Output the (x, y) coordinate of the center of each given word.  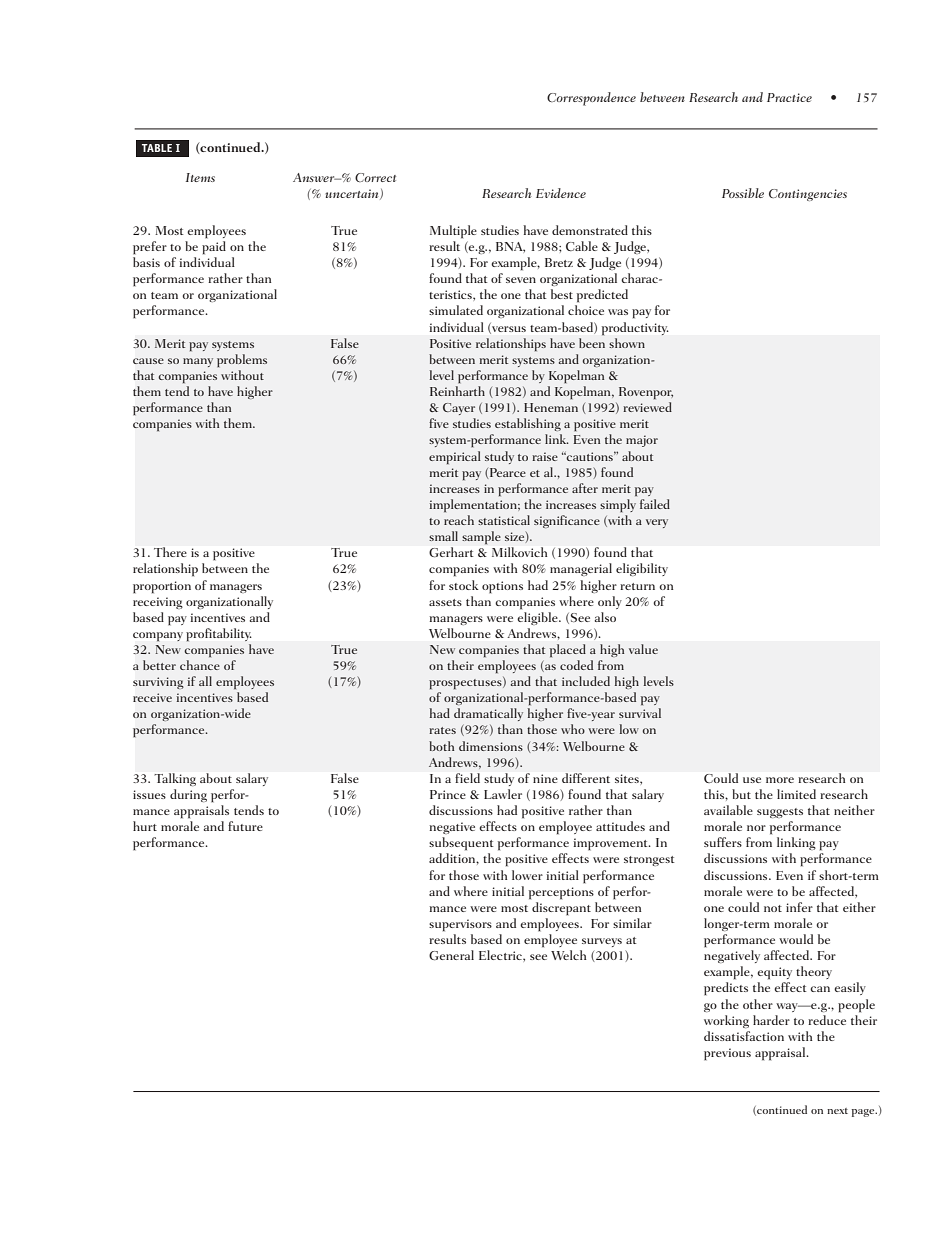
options (502, 587)
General (451, 955)
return (637, 586)
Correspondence (591, 99)
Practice (789, 97)
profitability (219, 635)
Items (200, 177)
